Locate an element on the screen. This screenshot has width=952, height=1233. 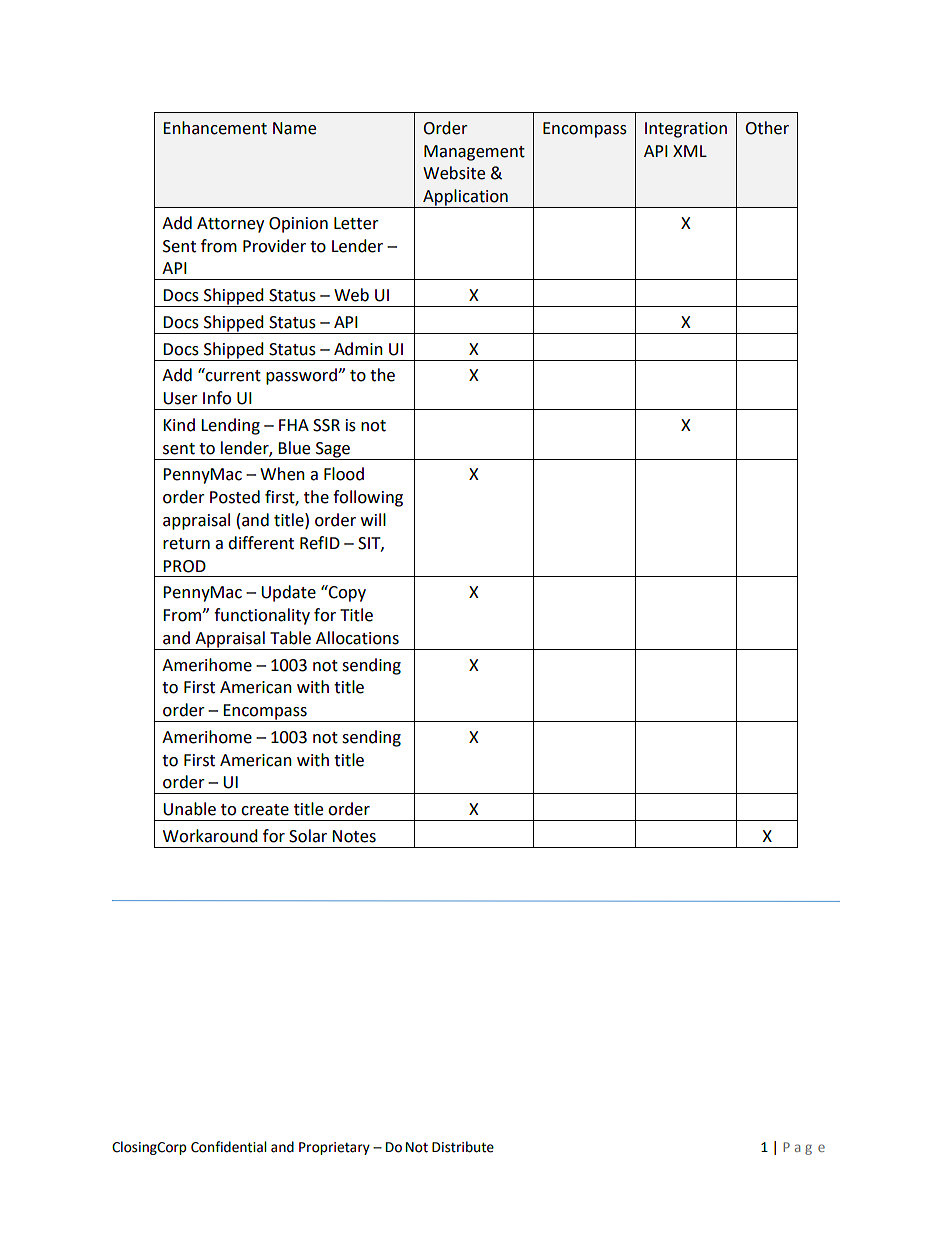
Distribute is located at coordinates (463, 1147).
